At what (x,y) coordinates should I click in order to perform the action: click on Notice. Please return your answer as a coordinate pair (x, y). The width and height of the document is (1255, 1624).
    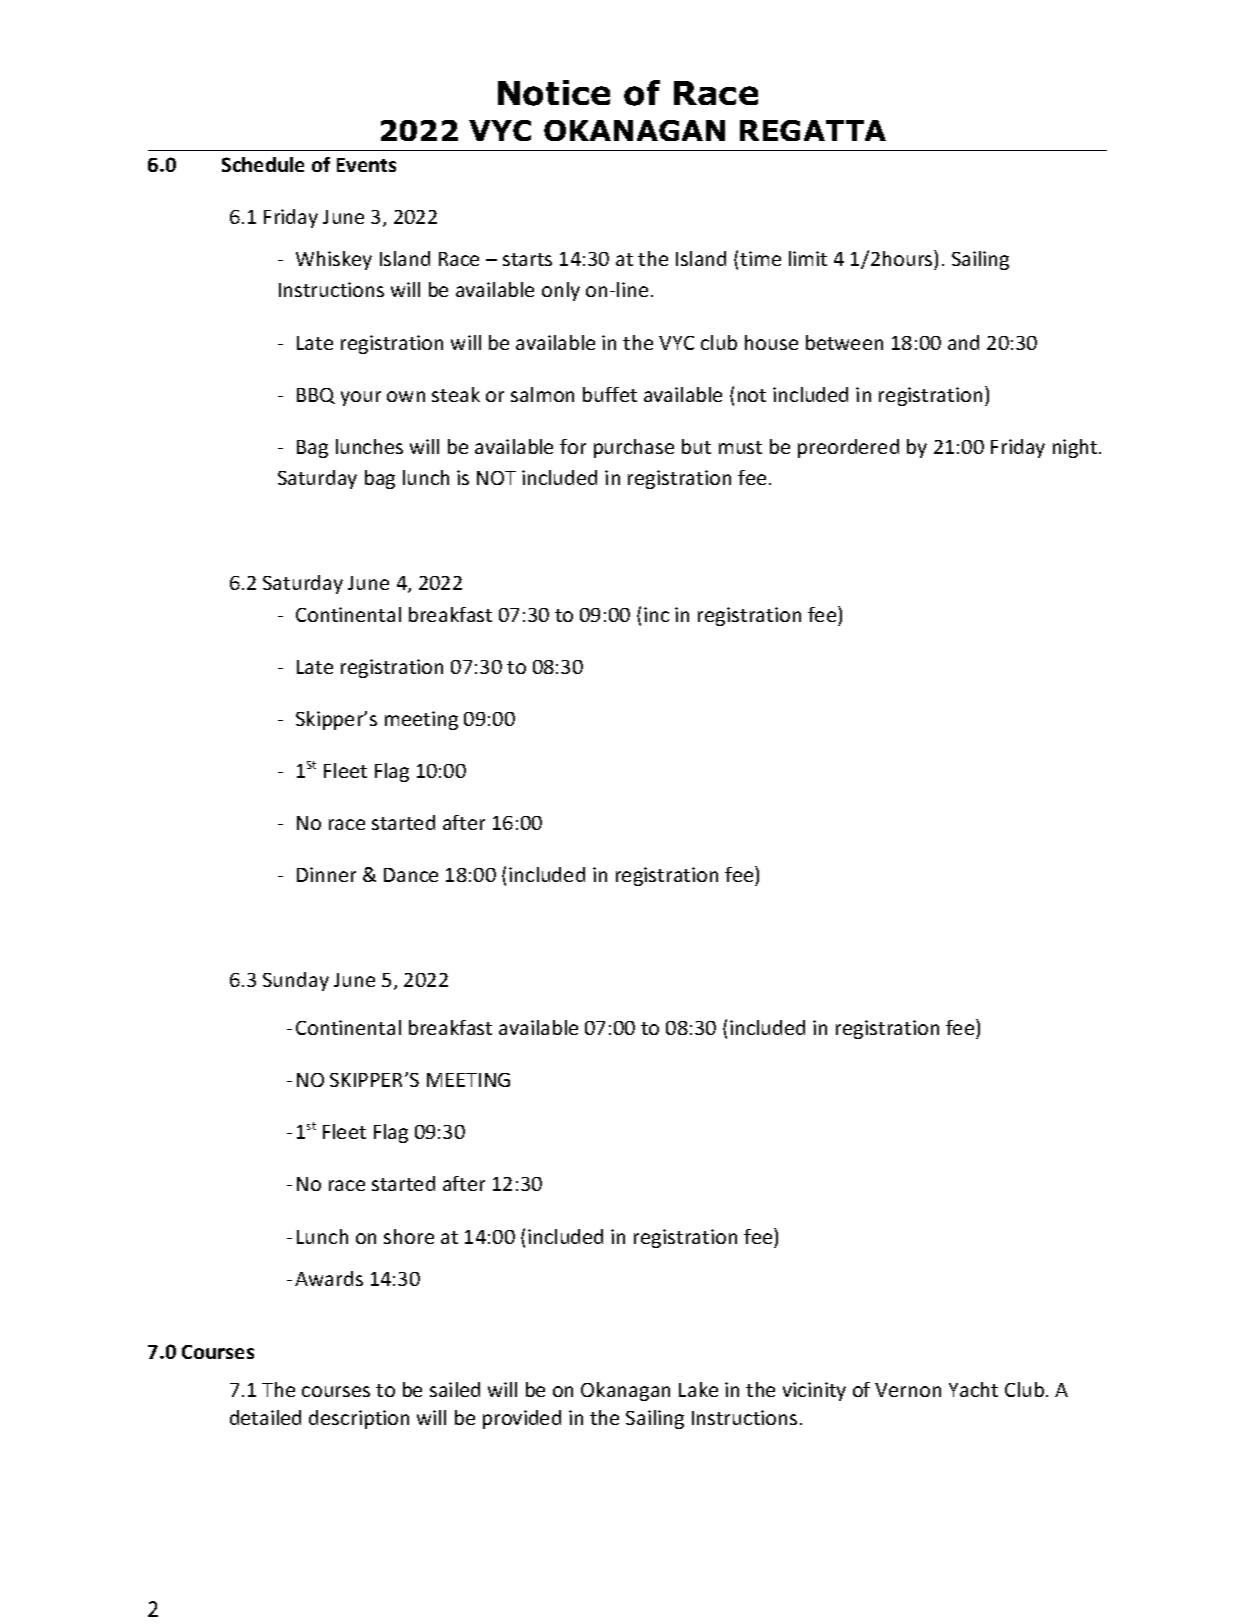
    Looking at the image, I should click on (554, 93).
